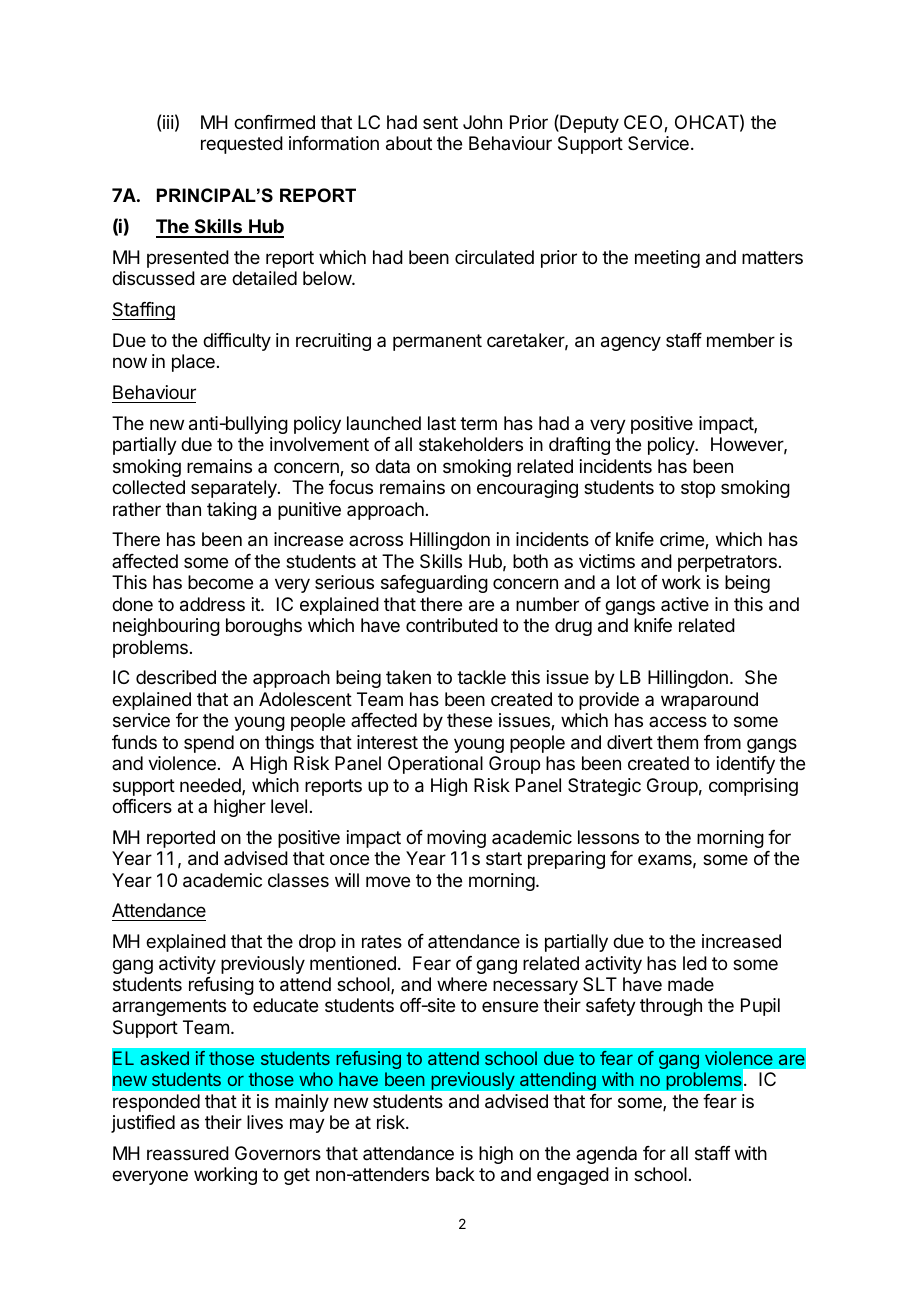 The height and width of the page is (1308, 924). Describe the element at coordinates (188, 1153) in the page. I see `reassured` at that location.
